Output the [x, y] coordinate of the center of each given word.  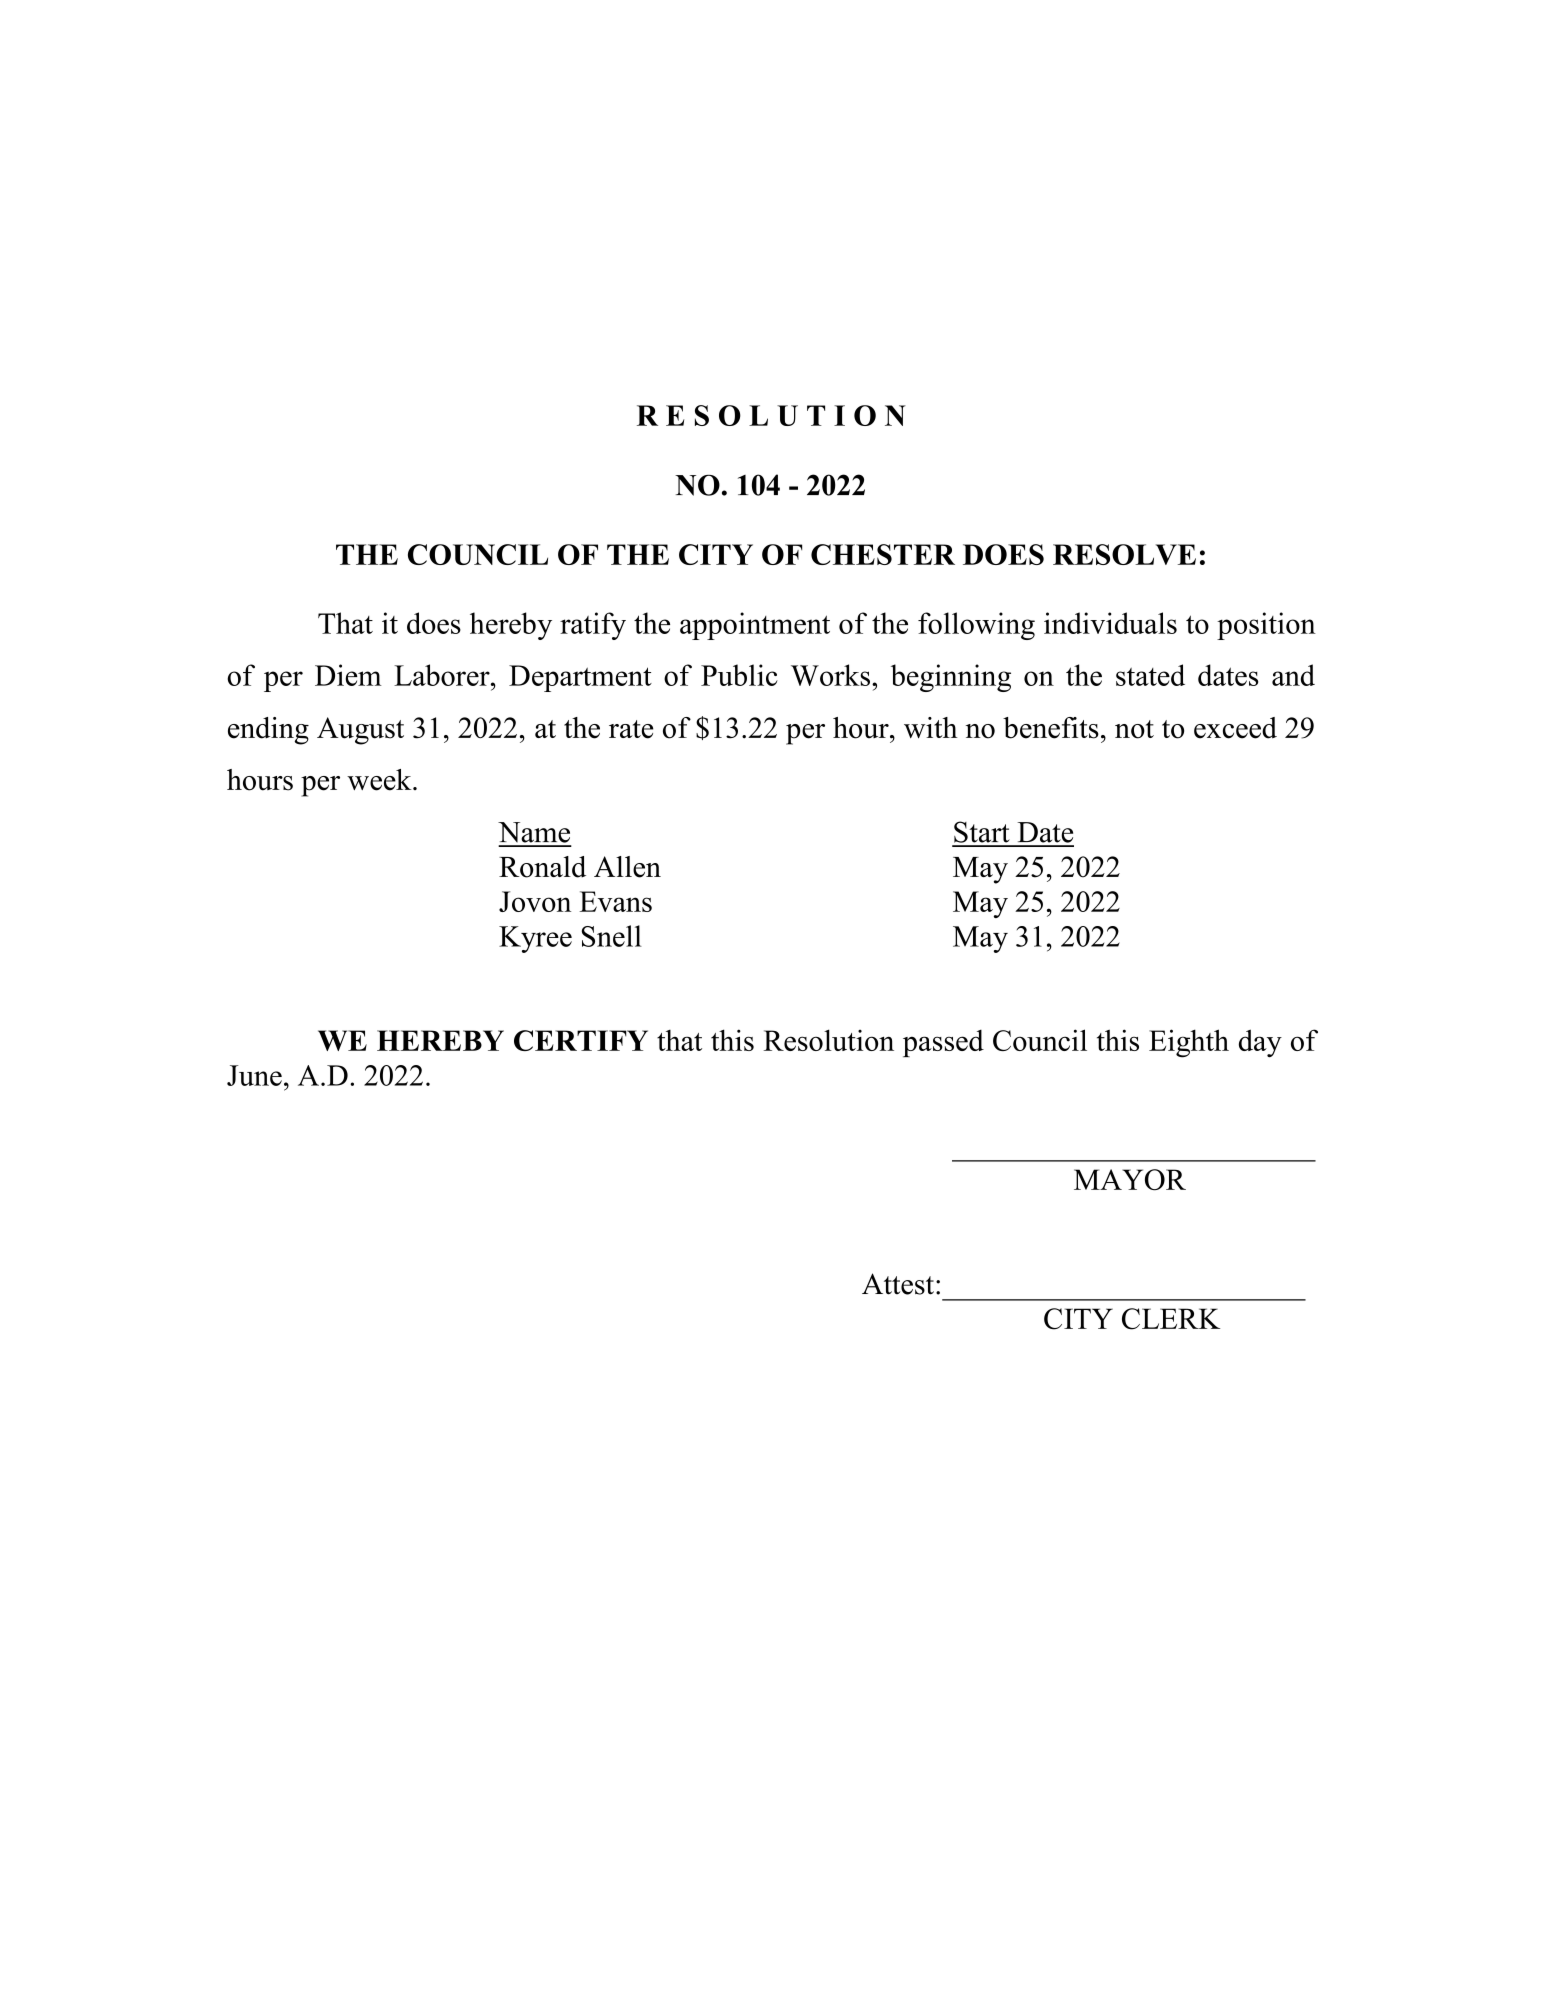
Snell [612, 936]
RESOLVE [1124, 554]
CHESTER [883, 554]
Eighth [1189, 1043]
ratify [593, 626]
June [254, 1075]
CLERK [1171, 1319]
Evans [615, 901]
